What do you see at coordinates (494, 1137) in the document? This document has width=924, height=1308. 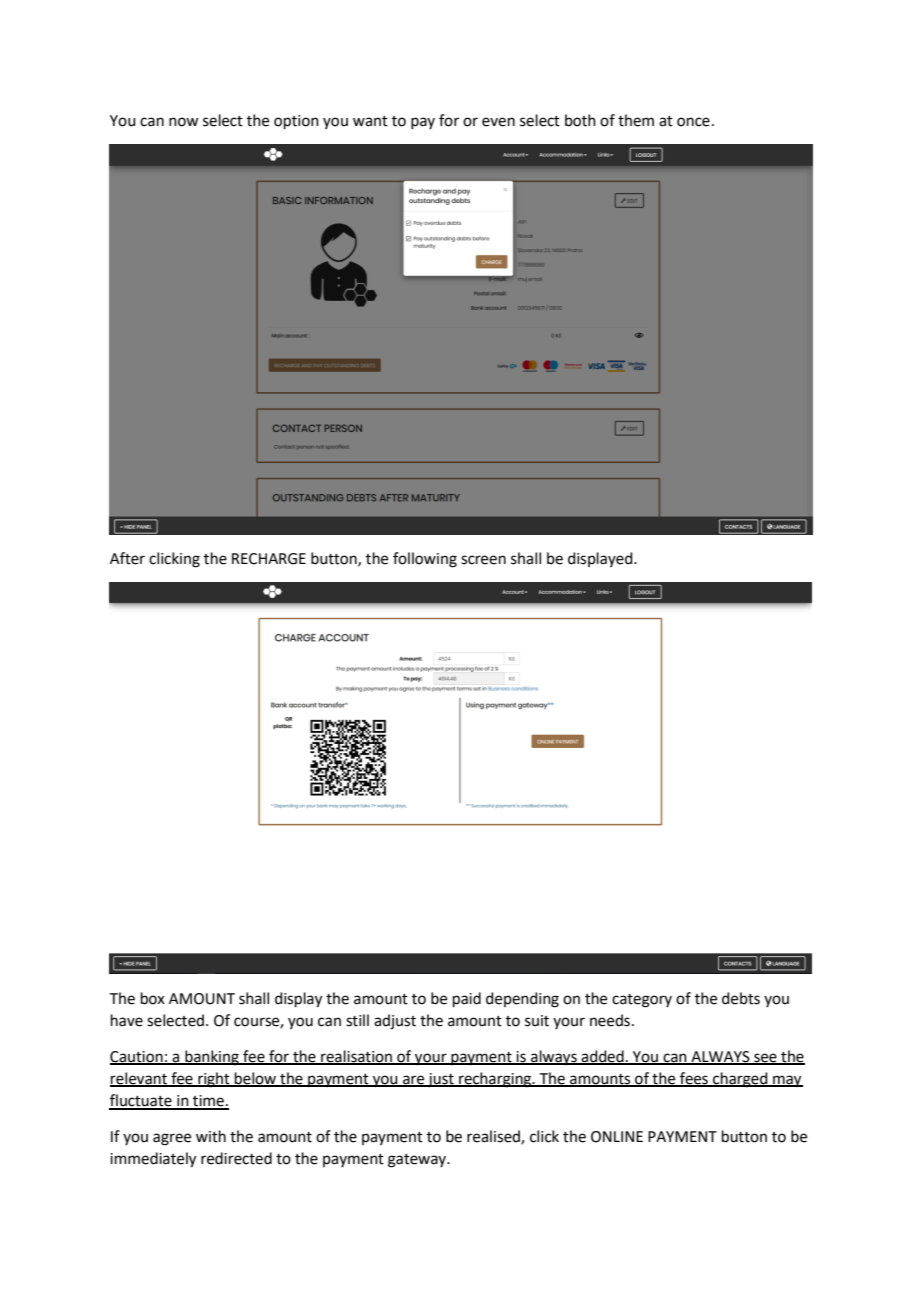 I see `realised` at bounding box center [494, 1137].
